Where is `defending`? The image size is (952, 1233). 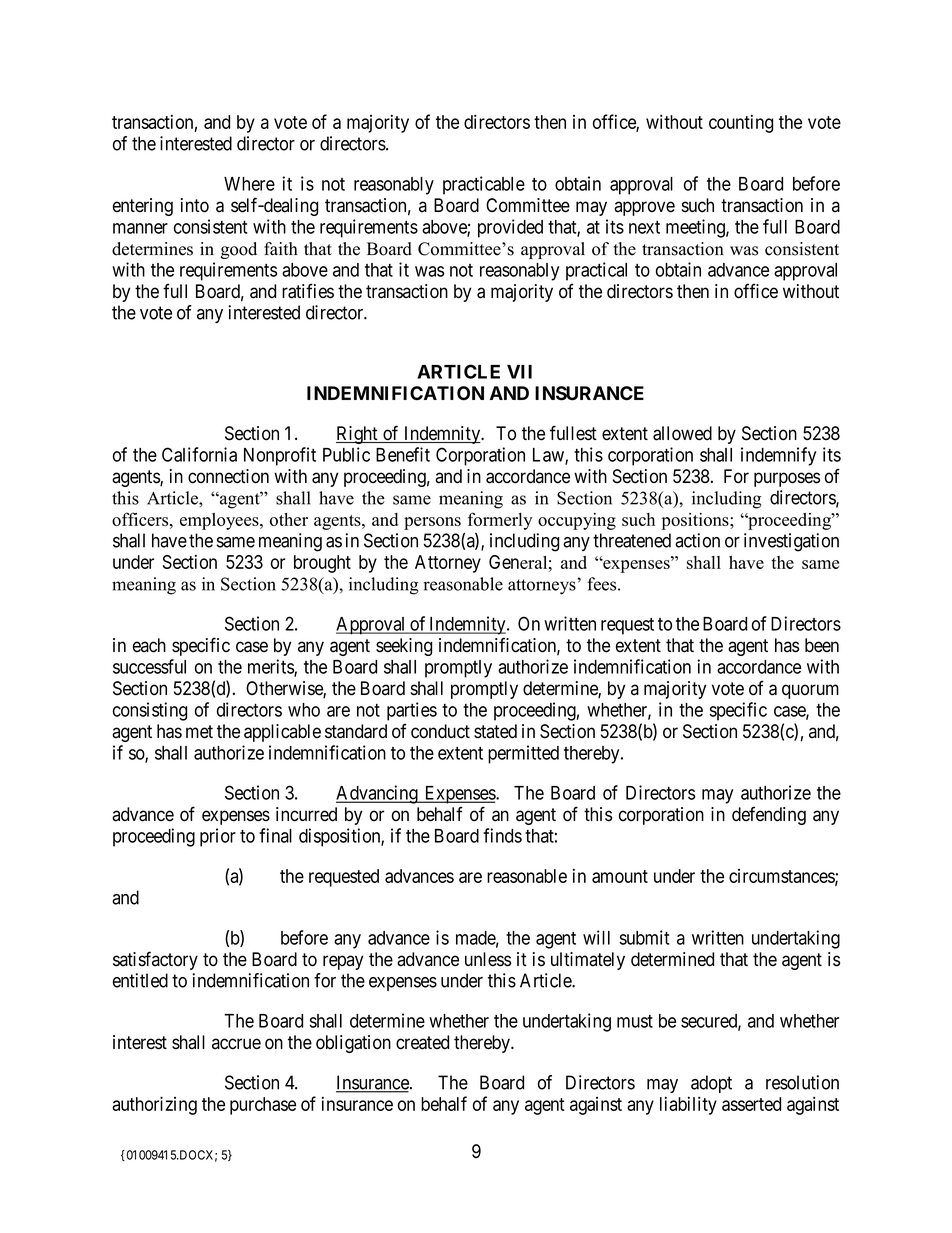
defending is located at coordinates (769, 815).
